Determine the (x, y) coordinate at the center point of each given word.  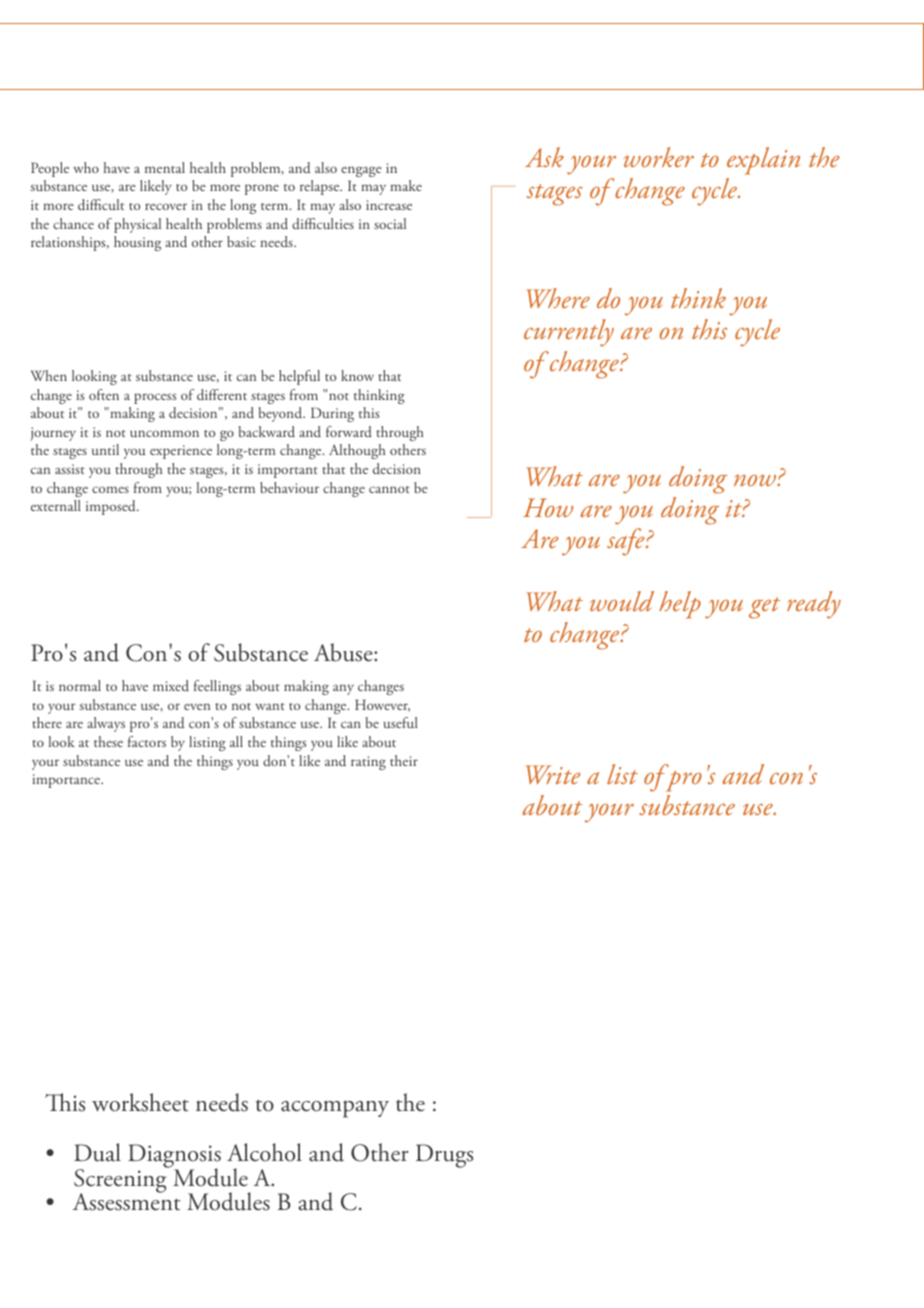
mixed (171, 685)
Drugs (444, 1156)
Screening (121, 1181)
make (406, 185)
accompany (335, 1109)
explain (763, 161)
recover (166, 206)
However (382, 705)
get (764, 608)
